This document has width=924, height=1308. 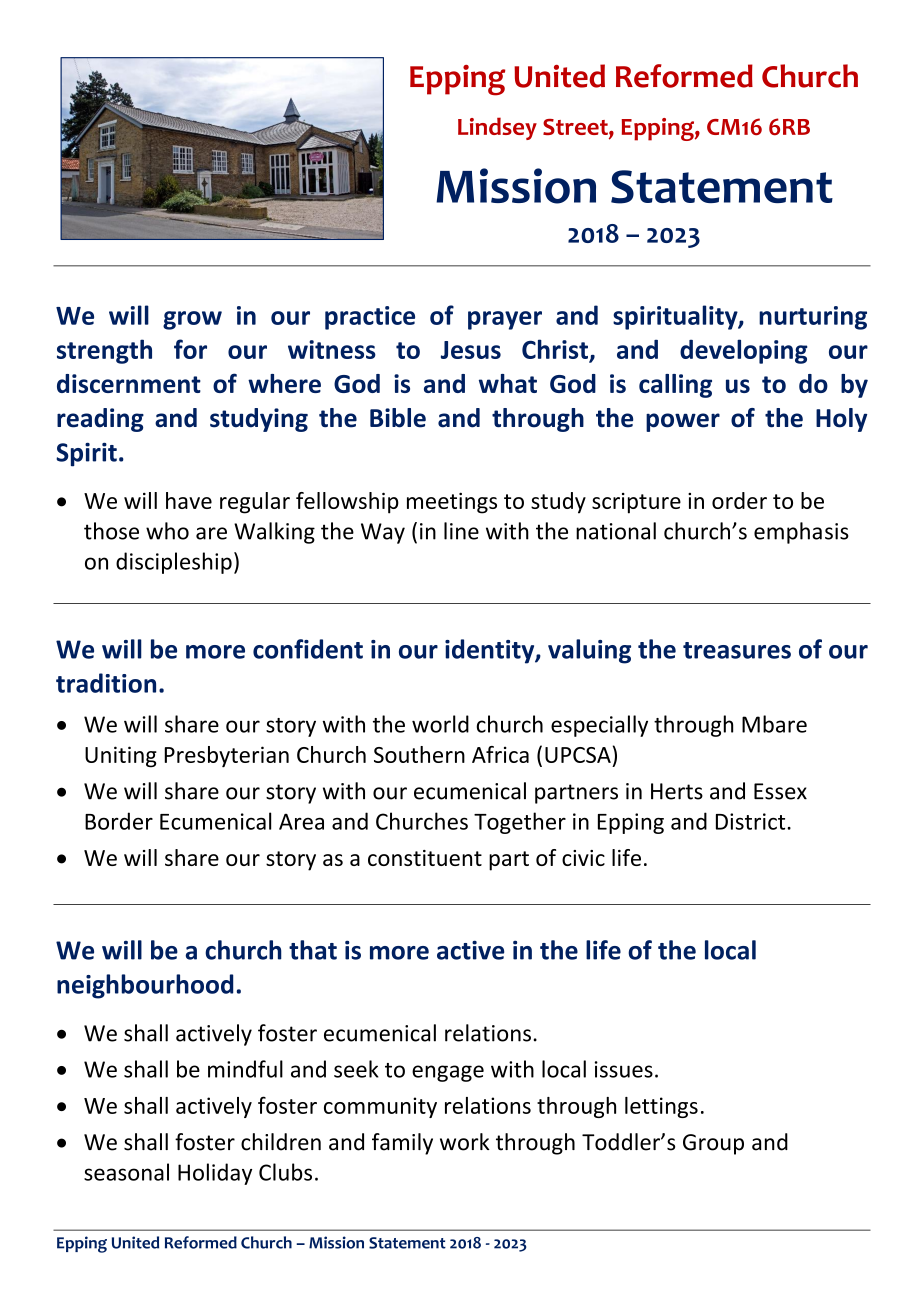 What do you see at coordinates (425, 858) in the document?
I see `constituent` at bounding box center [425, 858].
